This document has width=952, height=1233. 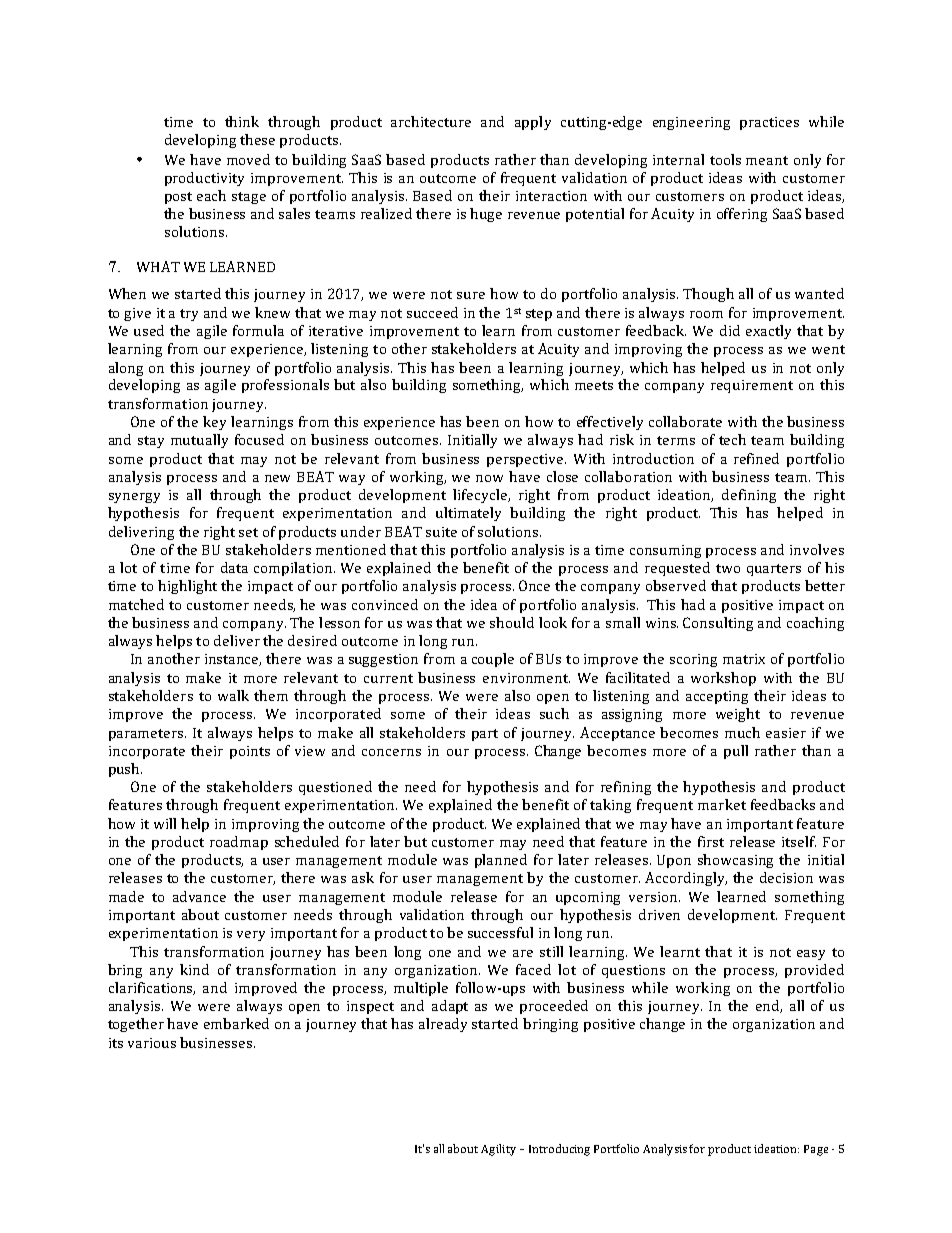 What do you see at coordinates (248, 159) in the document?
I see `moved` at bounding box center [248, 159].
